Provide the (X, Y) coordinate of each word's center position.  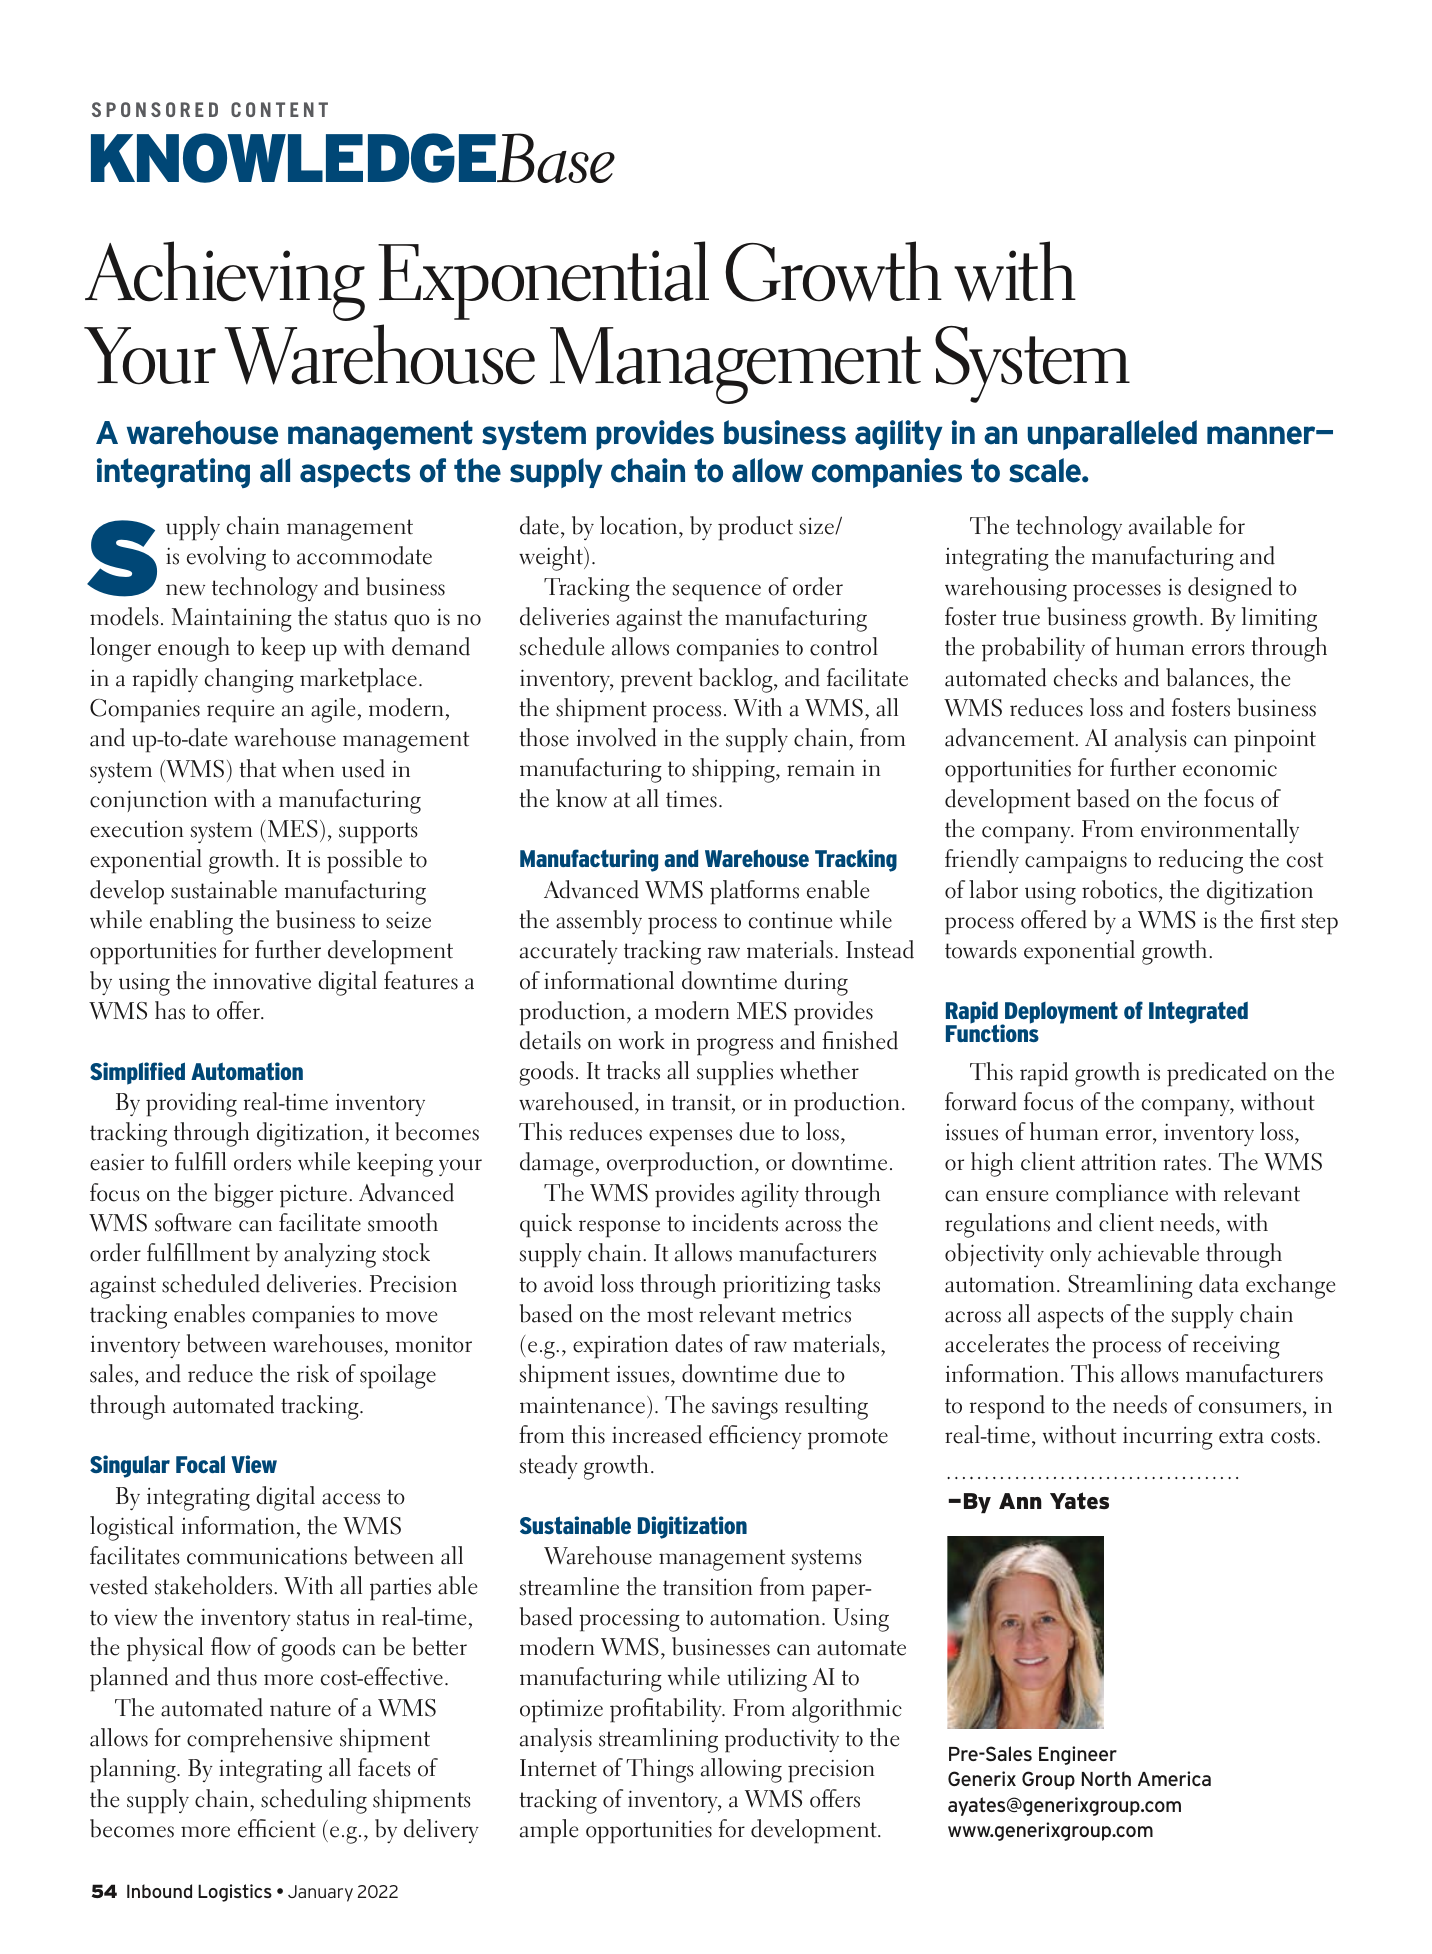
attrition (1118, 1162)
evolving (226, 558)
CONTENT (279, 109)
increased (657, 1434)
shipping (734, 770)
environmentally (1220, 831)
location (638, 525)
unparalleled (1112, 435)
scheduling (314, 1801)
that (257, 768)
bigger (243, 1195)
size (817, 526)
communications (267, 1556)
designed (1230, 589)
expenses (690, 1138)
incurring (1168, 1438)
